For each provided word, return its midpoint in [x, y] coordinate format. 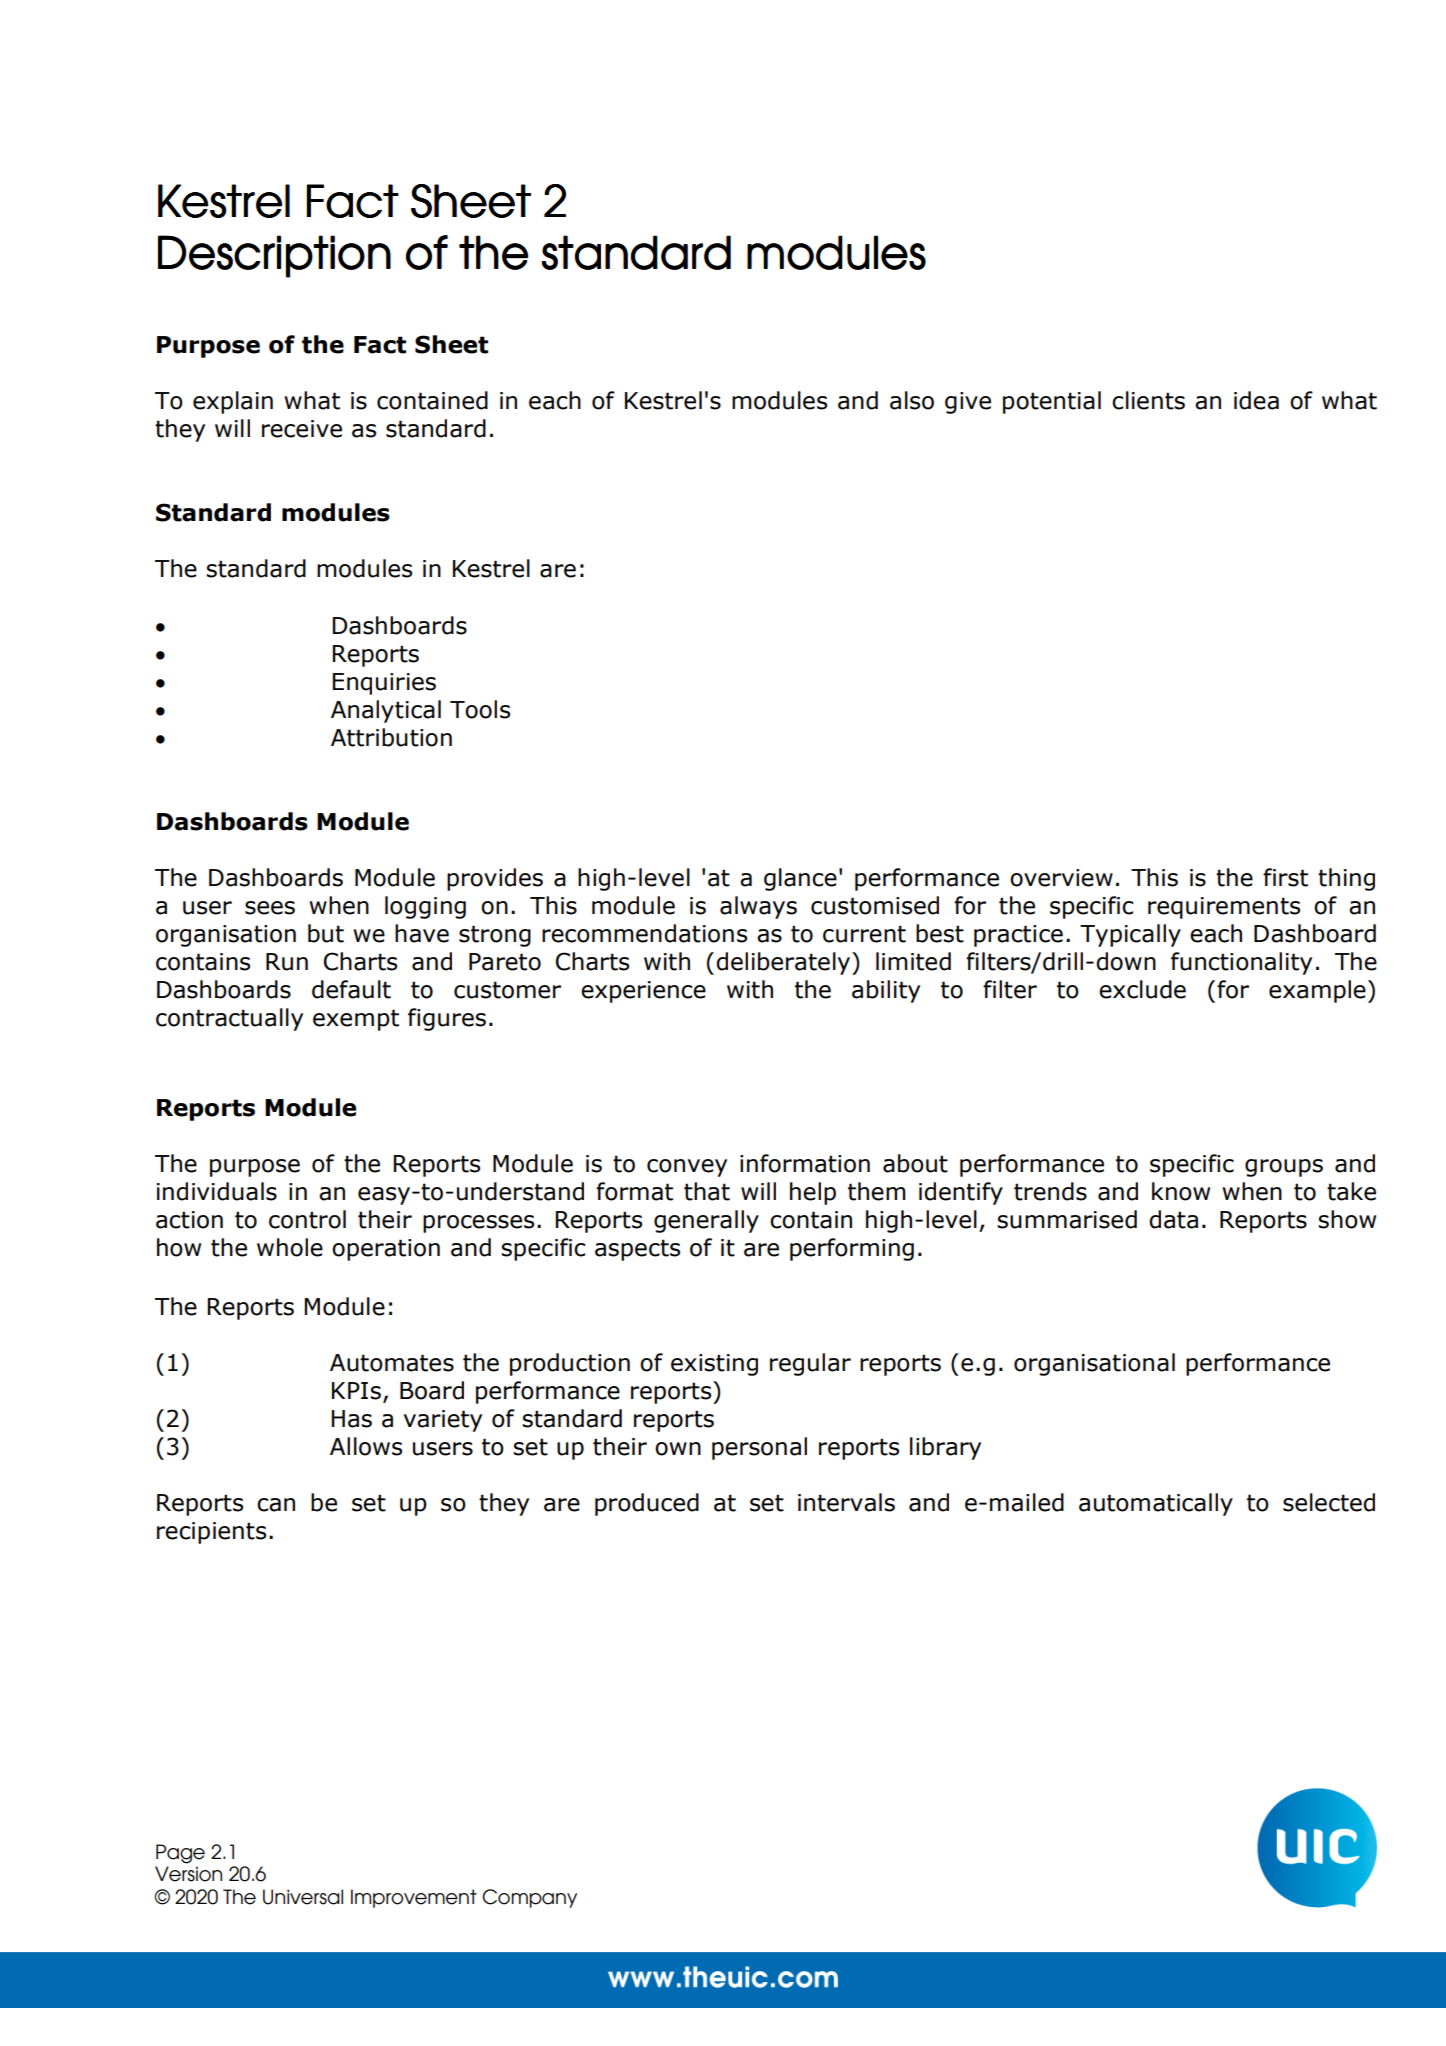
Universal [303, 1897]
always [758, 907]
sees [270, 908]
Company [529, 1898]
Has [351, 1419]
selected [1329, 1502]
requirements [1224, 908]
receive [302, 429]
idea [1256, 400]
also [912, 400]
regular [810, 1364]
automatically [1156, 1504]
